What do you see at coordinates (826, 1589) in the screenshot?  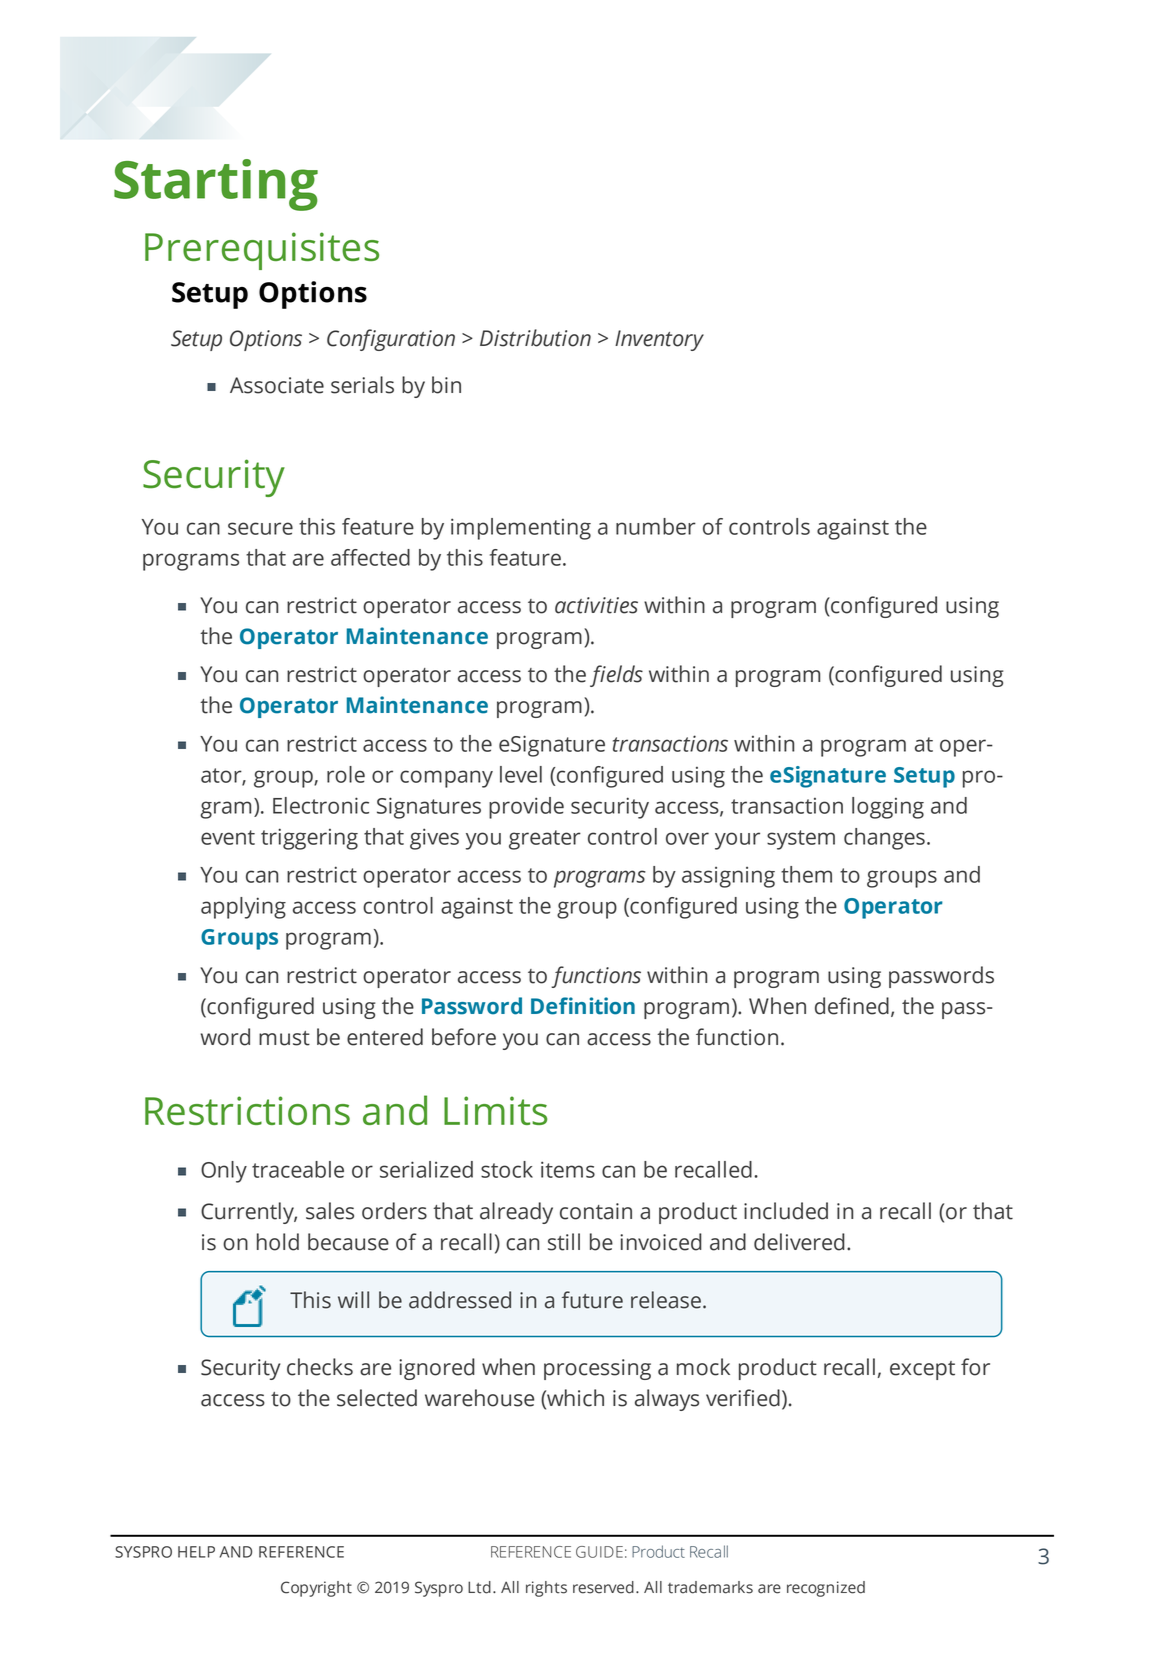 I see `recognized` at bounding box center [826, 1589].
